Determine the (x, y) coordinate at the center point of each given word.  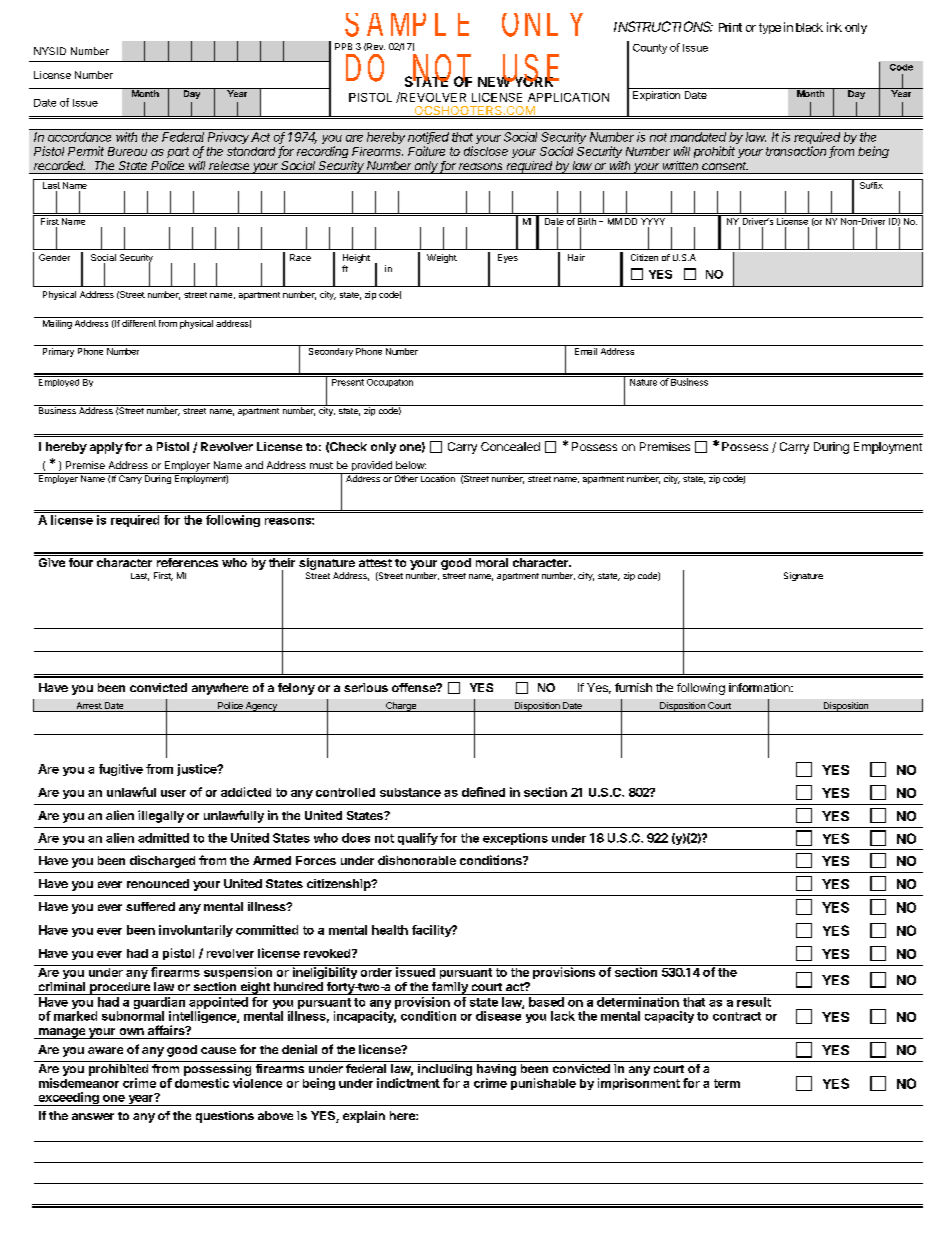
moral (492, 562)
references (187, 562)
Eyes (508, 258)
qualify (418, 839)
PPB (343, 46)
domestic (202, 1083)
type (770, 28)
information (760, 687)
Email (586, 351)
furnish (633, 687)
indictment (408, 1083)
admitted (163, 838)
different (139, 322)
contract (737, 1016)
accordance (79, 137)
